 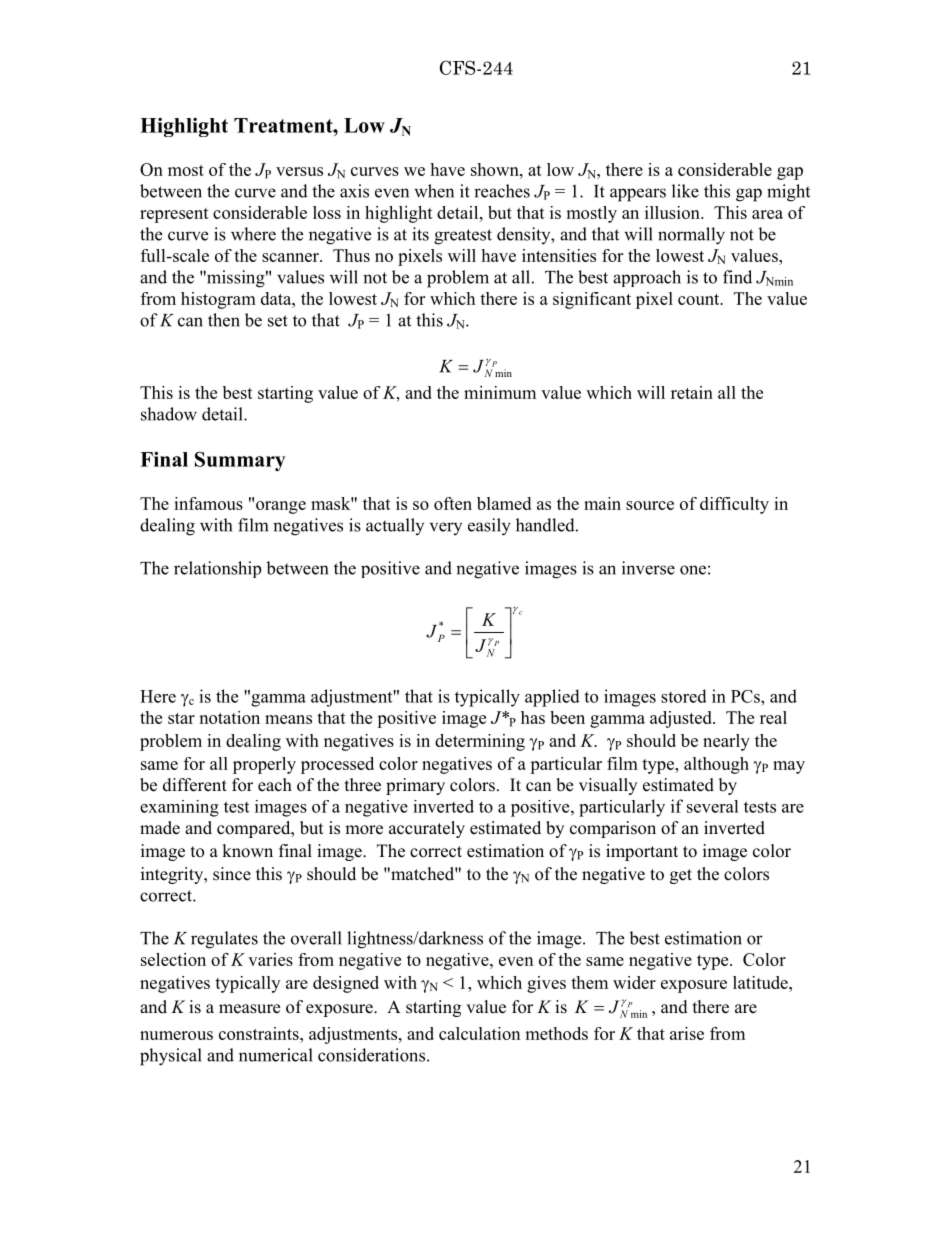 What do you see at coordinates (685, 191) in the document?
I see `like` at bounding box center [685, 191].
